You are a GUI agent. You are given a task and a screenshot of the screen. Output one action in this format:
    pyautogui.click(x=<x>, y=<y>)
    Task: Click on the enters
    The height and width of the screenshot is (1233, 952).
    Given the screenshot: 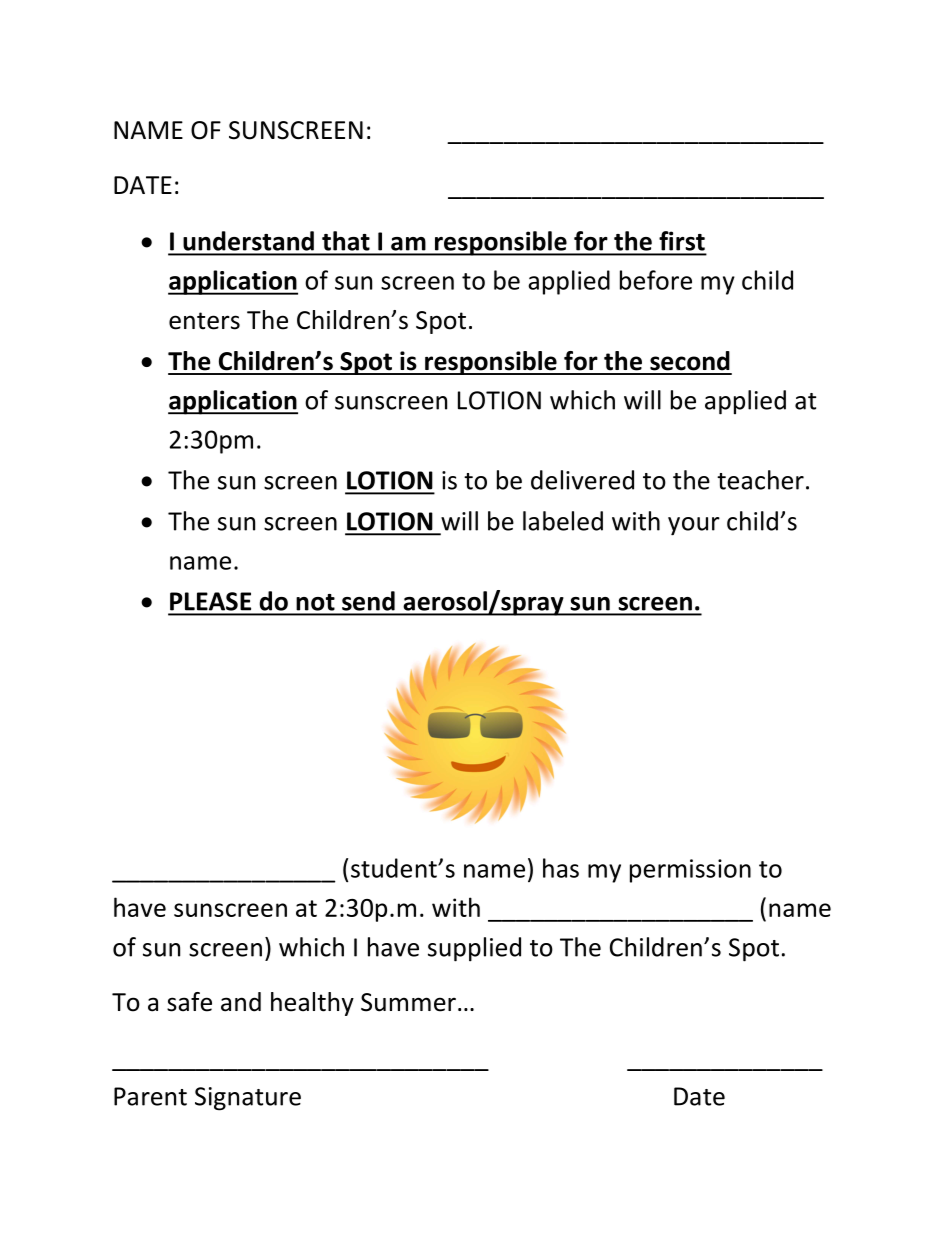 What is the action you would take?
    pyautogui.click(x=204, y=321)
